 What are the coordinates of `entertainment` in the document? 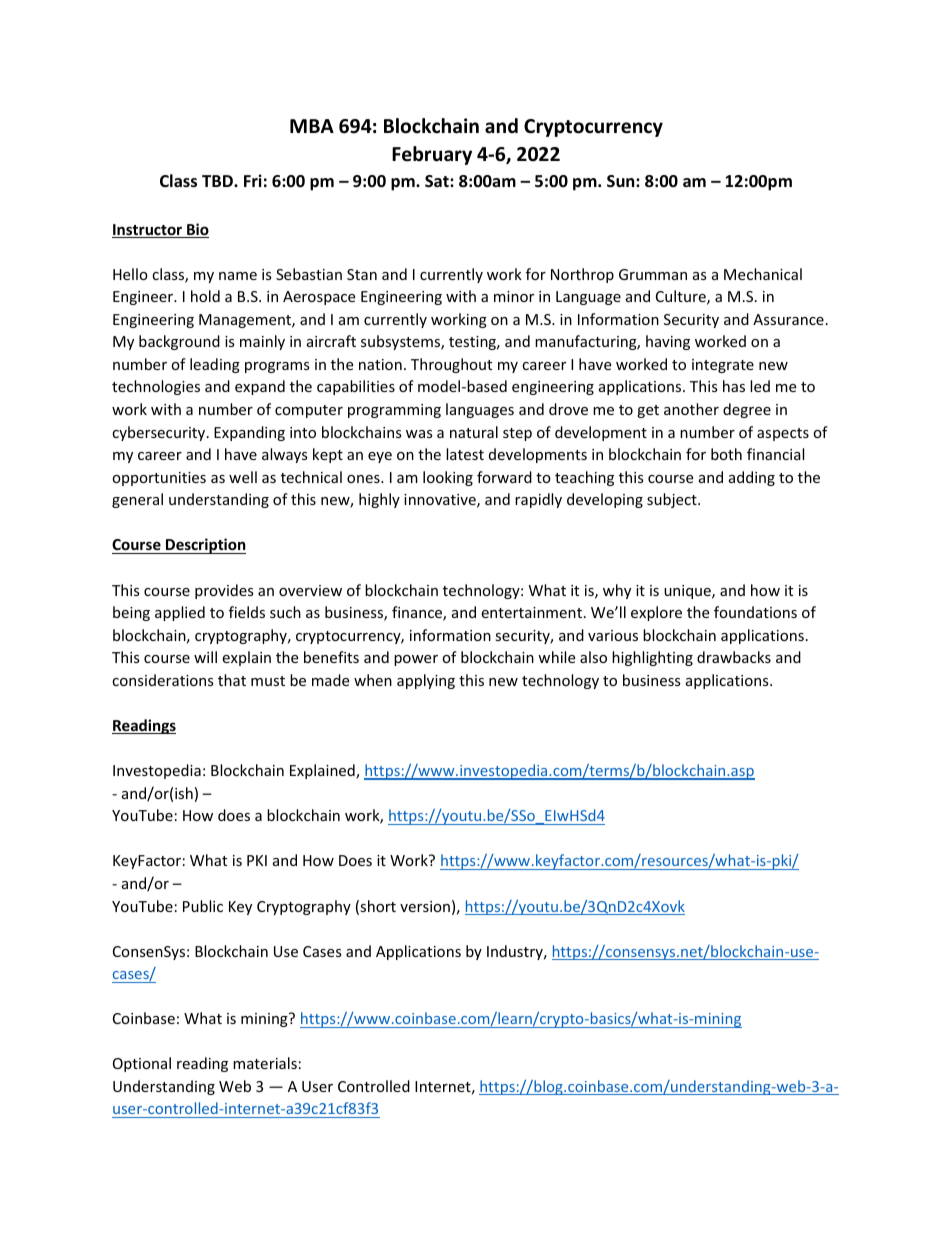 It's located at (531, 612).
